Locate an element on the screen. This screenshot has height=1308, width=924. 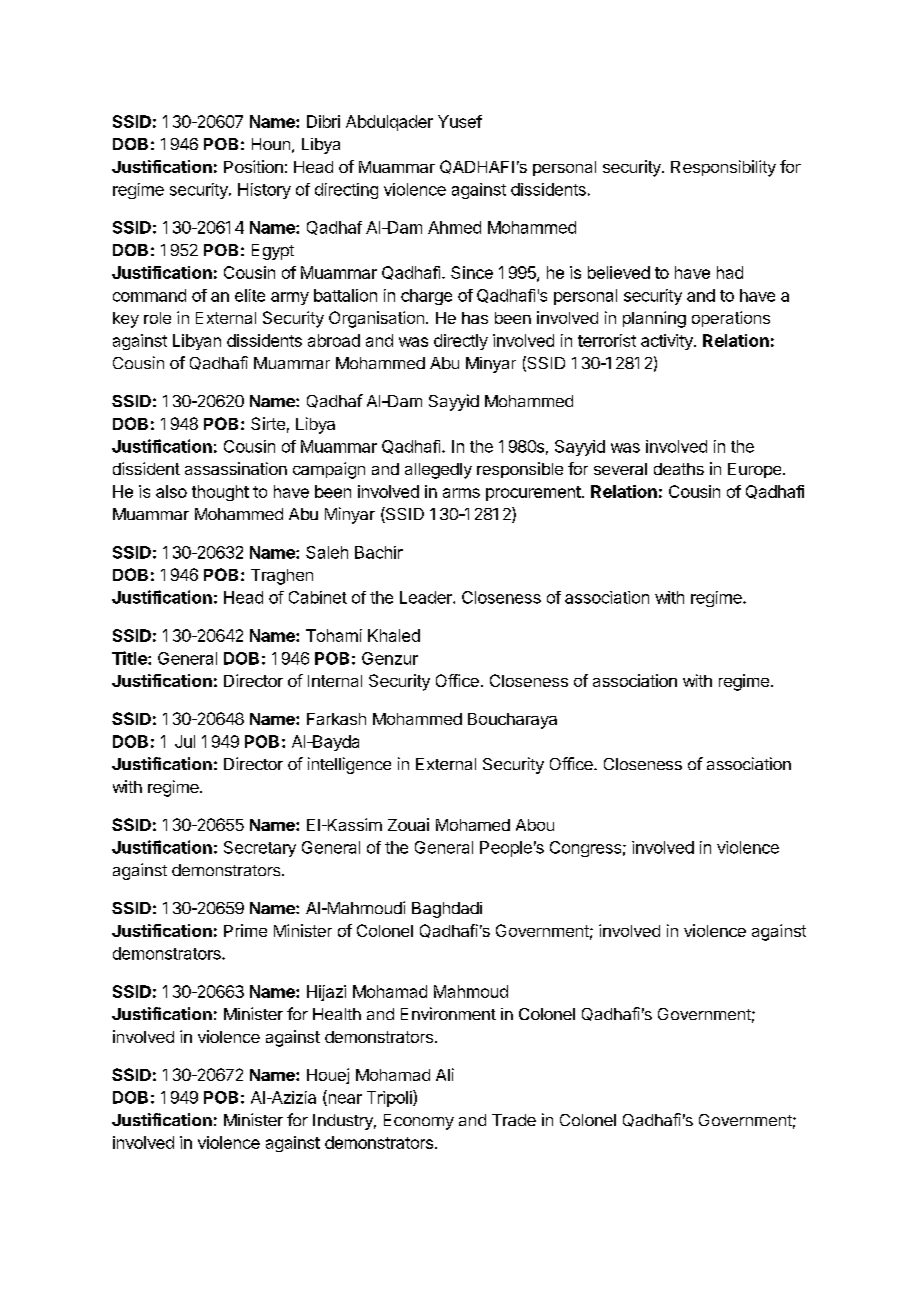
Responsibility is located at coordinates (723, 168).
